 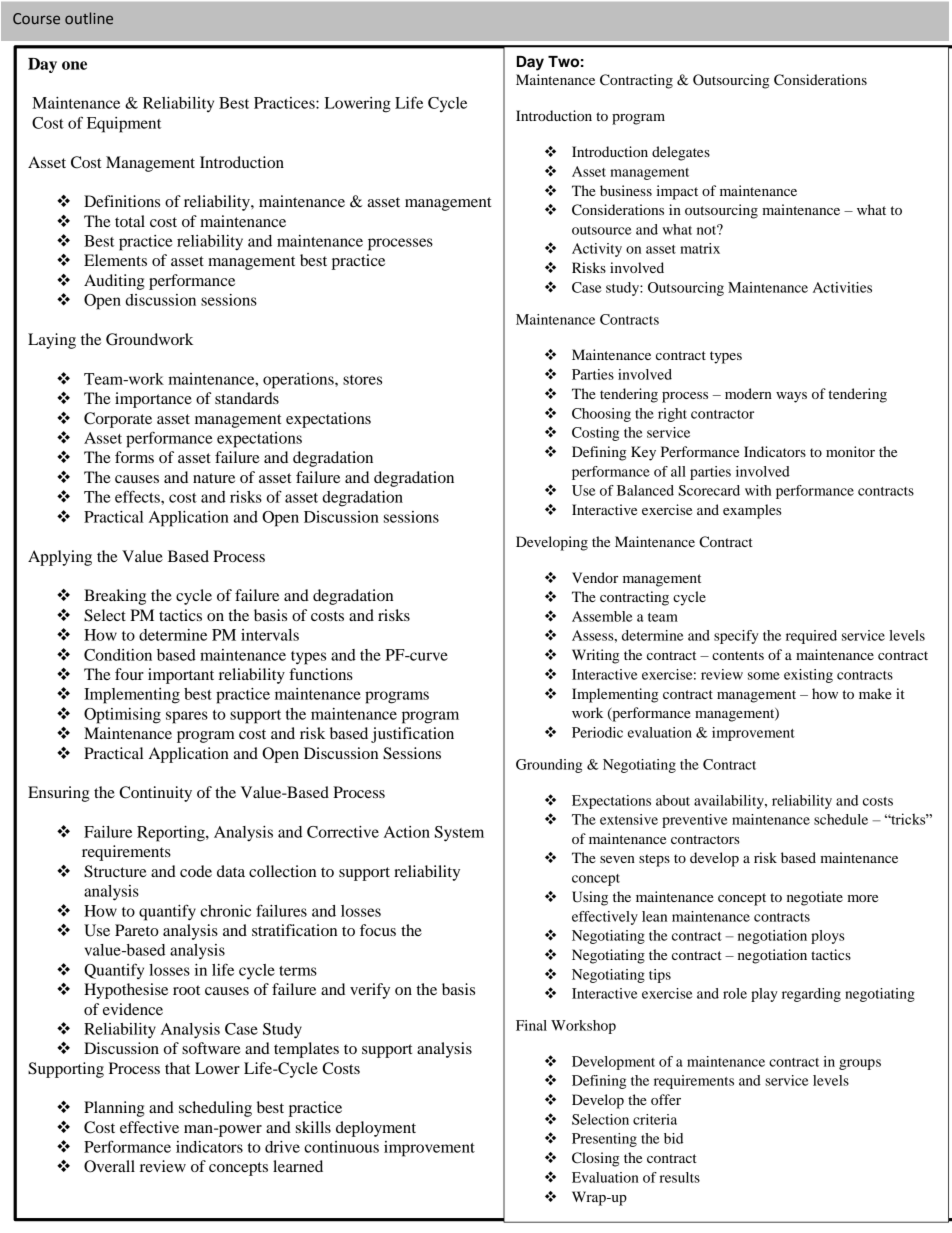 What do you see at coordinates (74, 65) in the page?
I see `one` at bounding box center [74, 65].
